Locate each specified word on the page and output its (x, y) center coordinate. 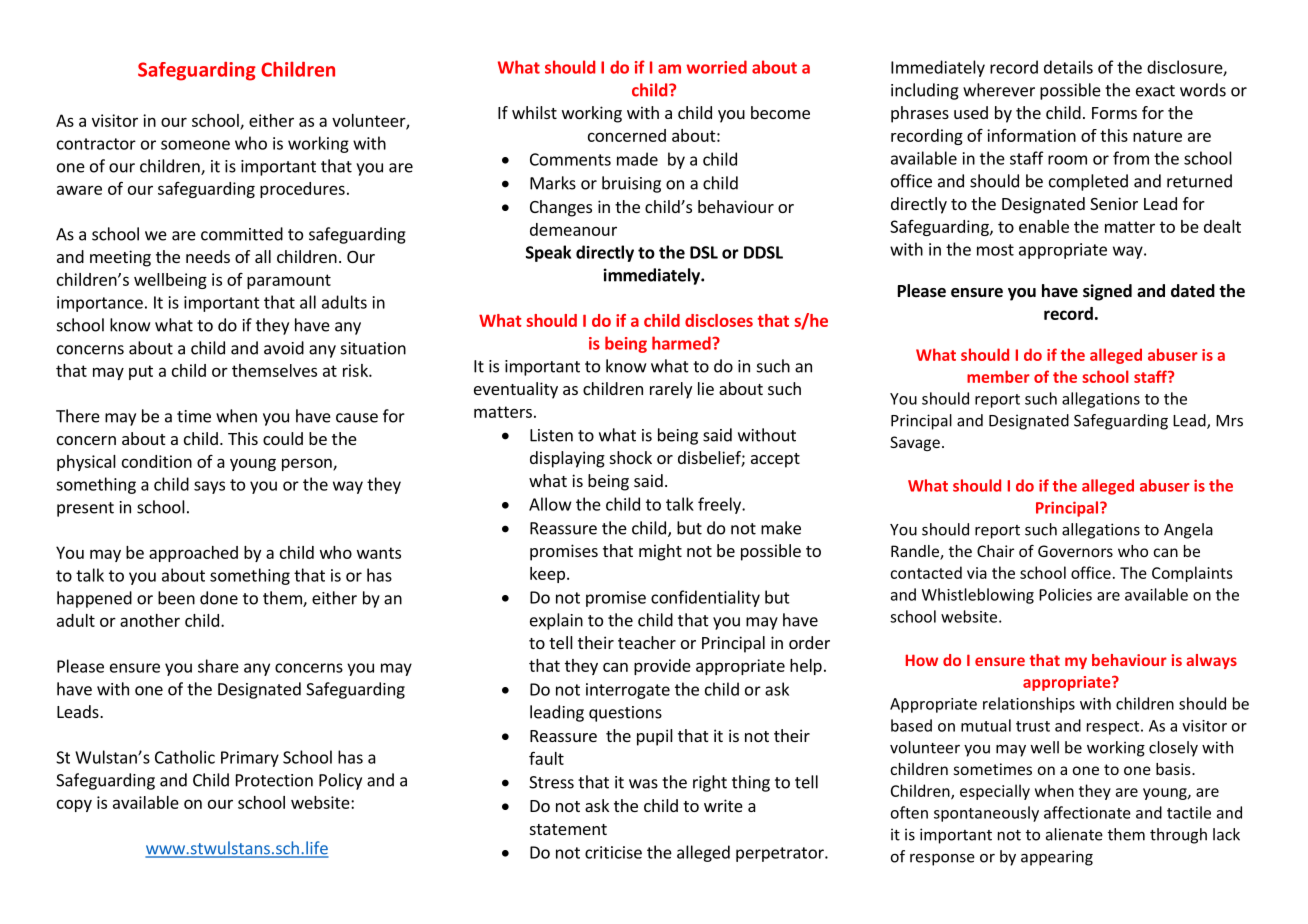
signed (1107, 292)
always (1211, 661)
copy (74, 805)
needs (208, 256)
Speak (548, 253)
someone (195, 145)
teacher (647, 642)
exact (1155, 91)
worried (716, 67)
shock (631, 457)
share (218, 666)
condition (157, 461)
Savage (915, 443)
